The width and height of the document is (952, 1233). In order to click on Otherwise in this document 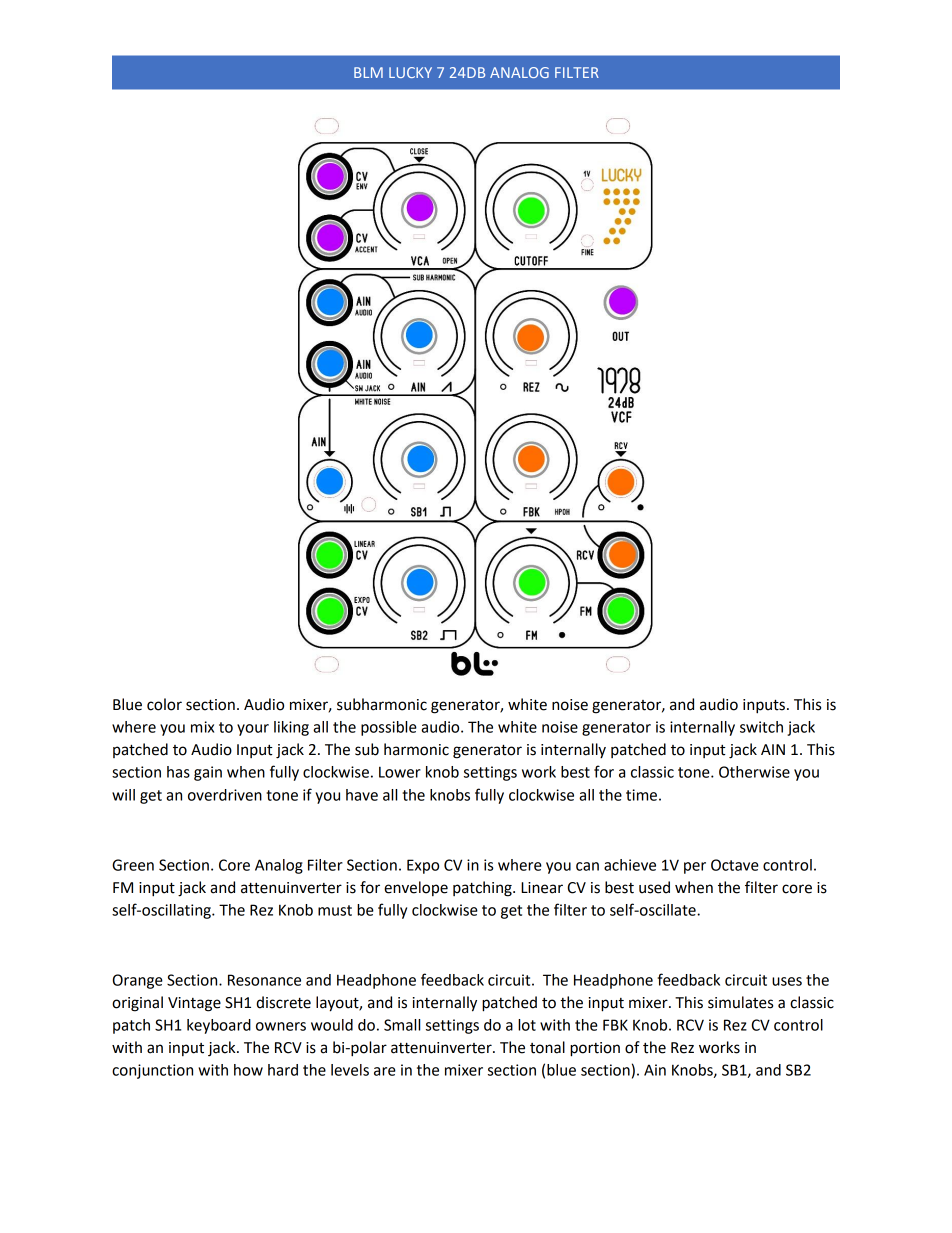, I will do `click(754, 772)`.
